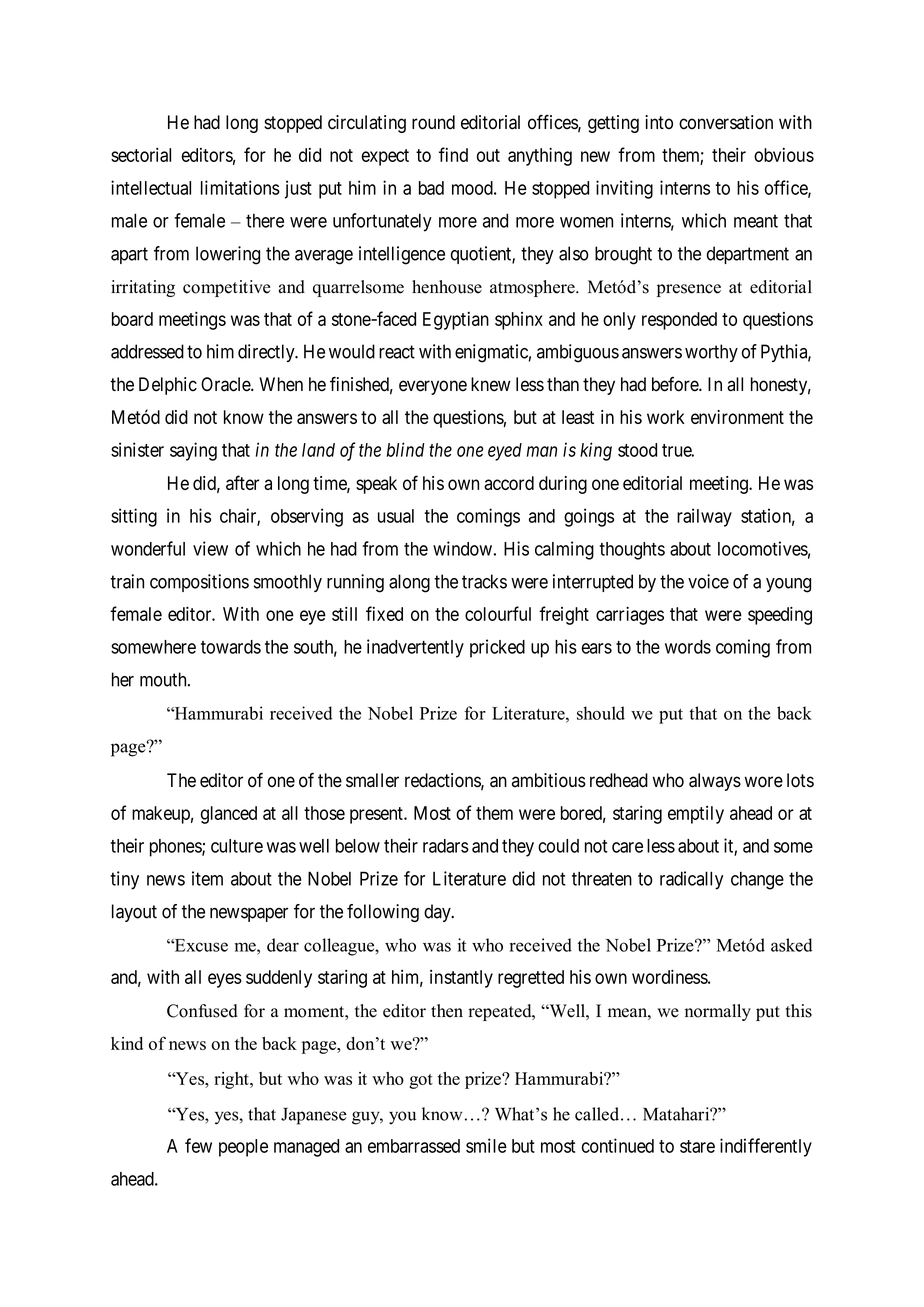  What do you see at coordinates (198, 1145) in the screenshot?
I see `few` at bounding box center [198, 1145].
